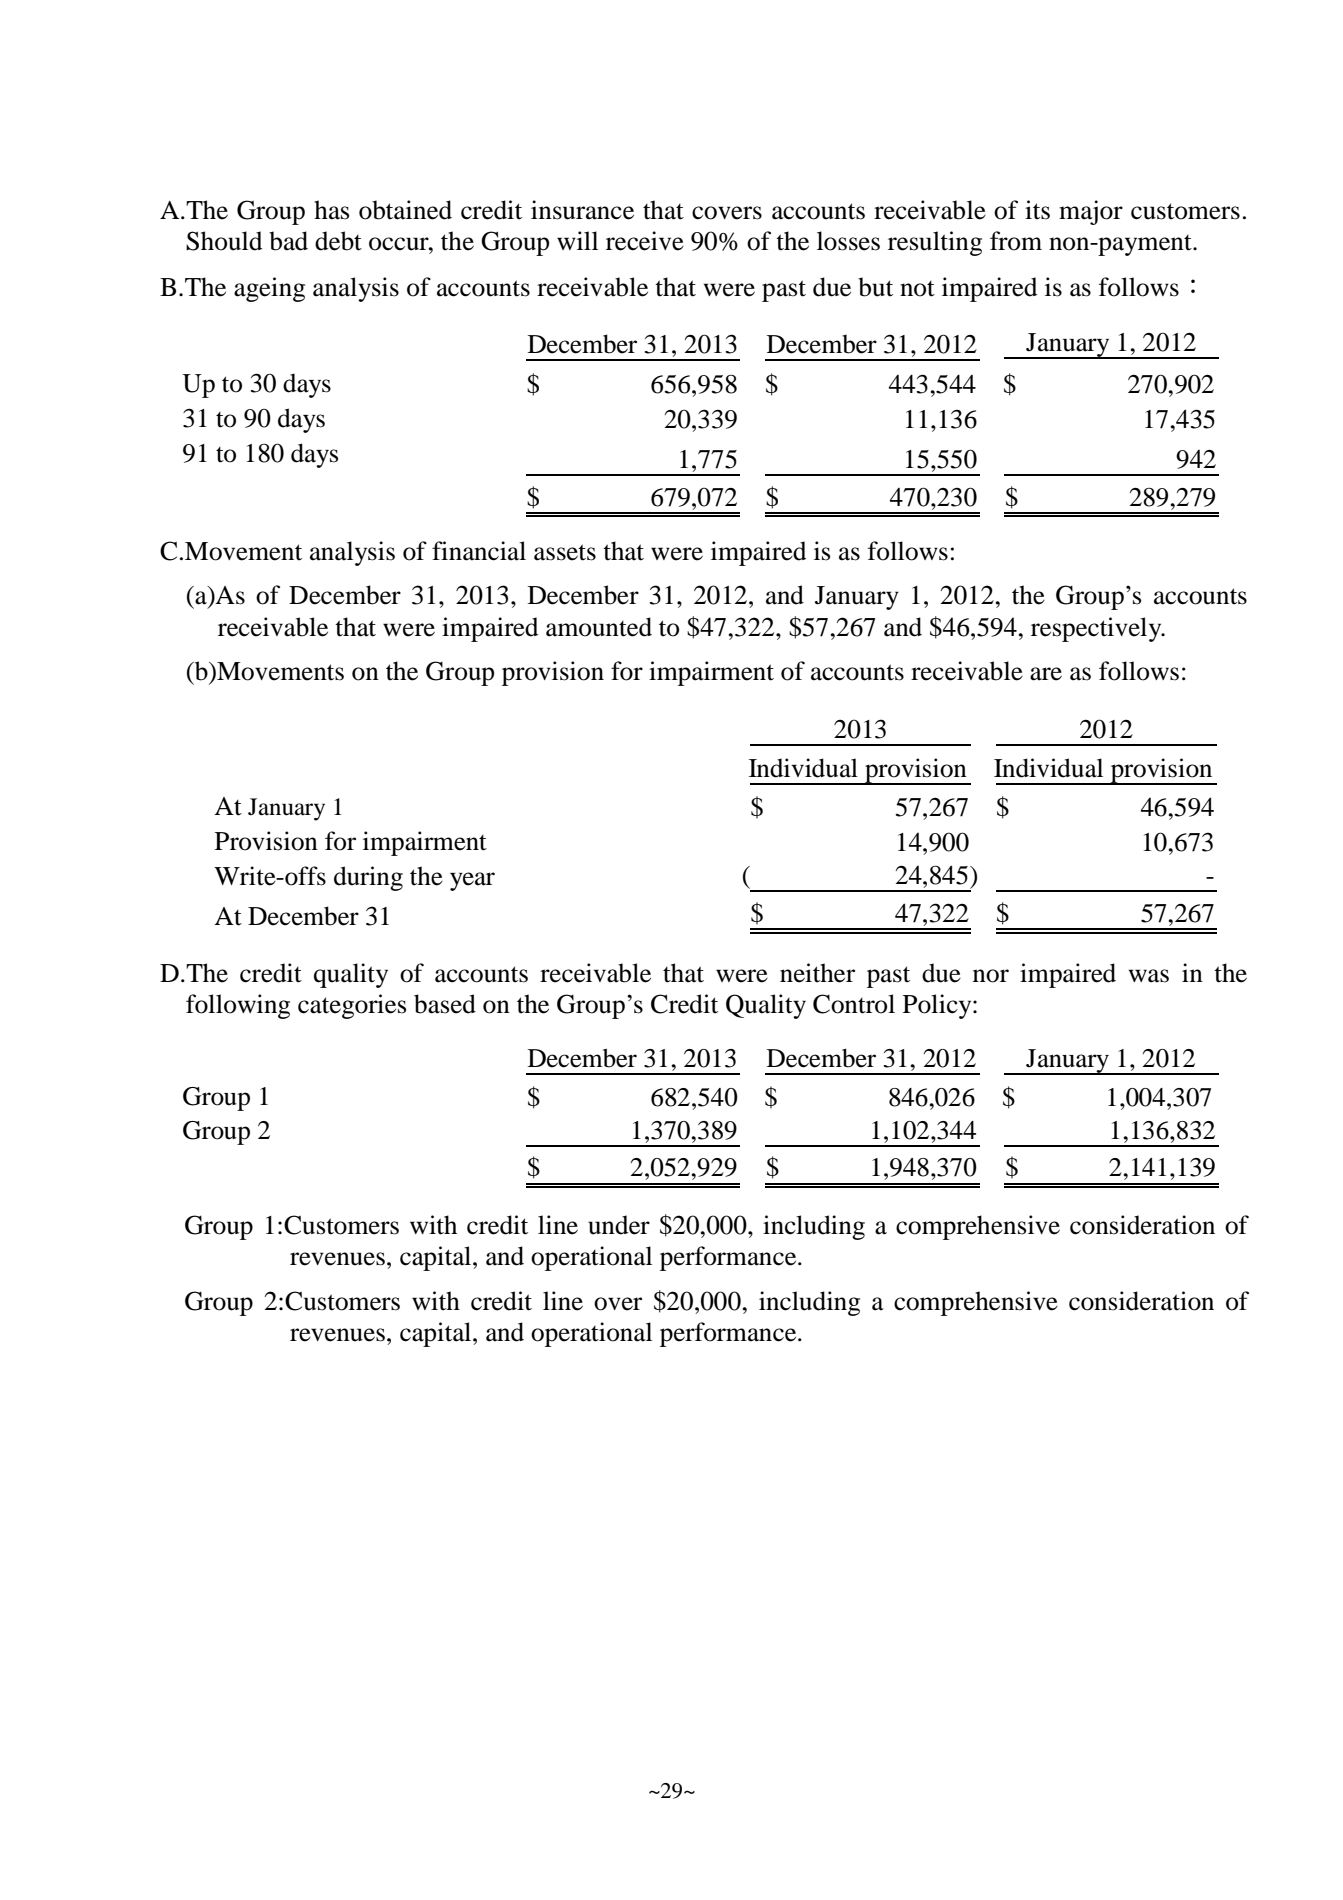 This screenshot has width=1343, height=1900. Describe the element at coordinates (938, 1006) in the screenshot. I see `Policy` at that location.
